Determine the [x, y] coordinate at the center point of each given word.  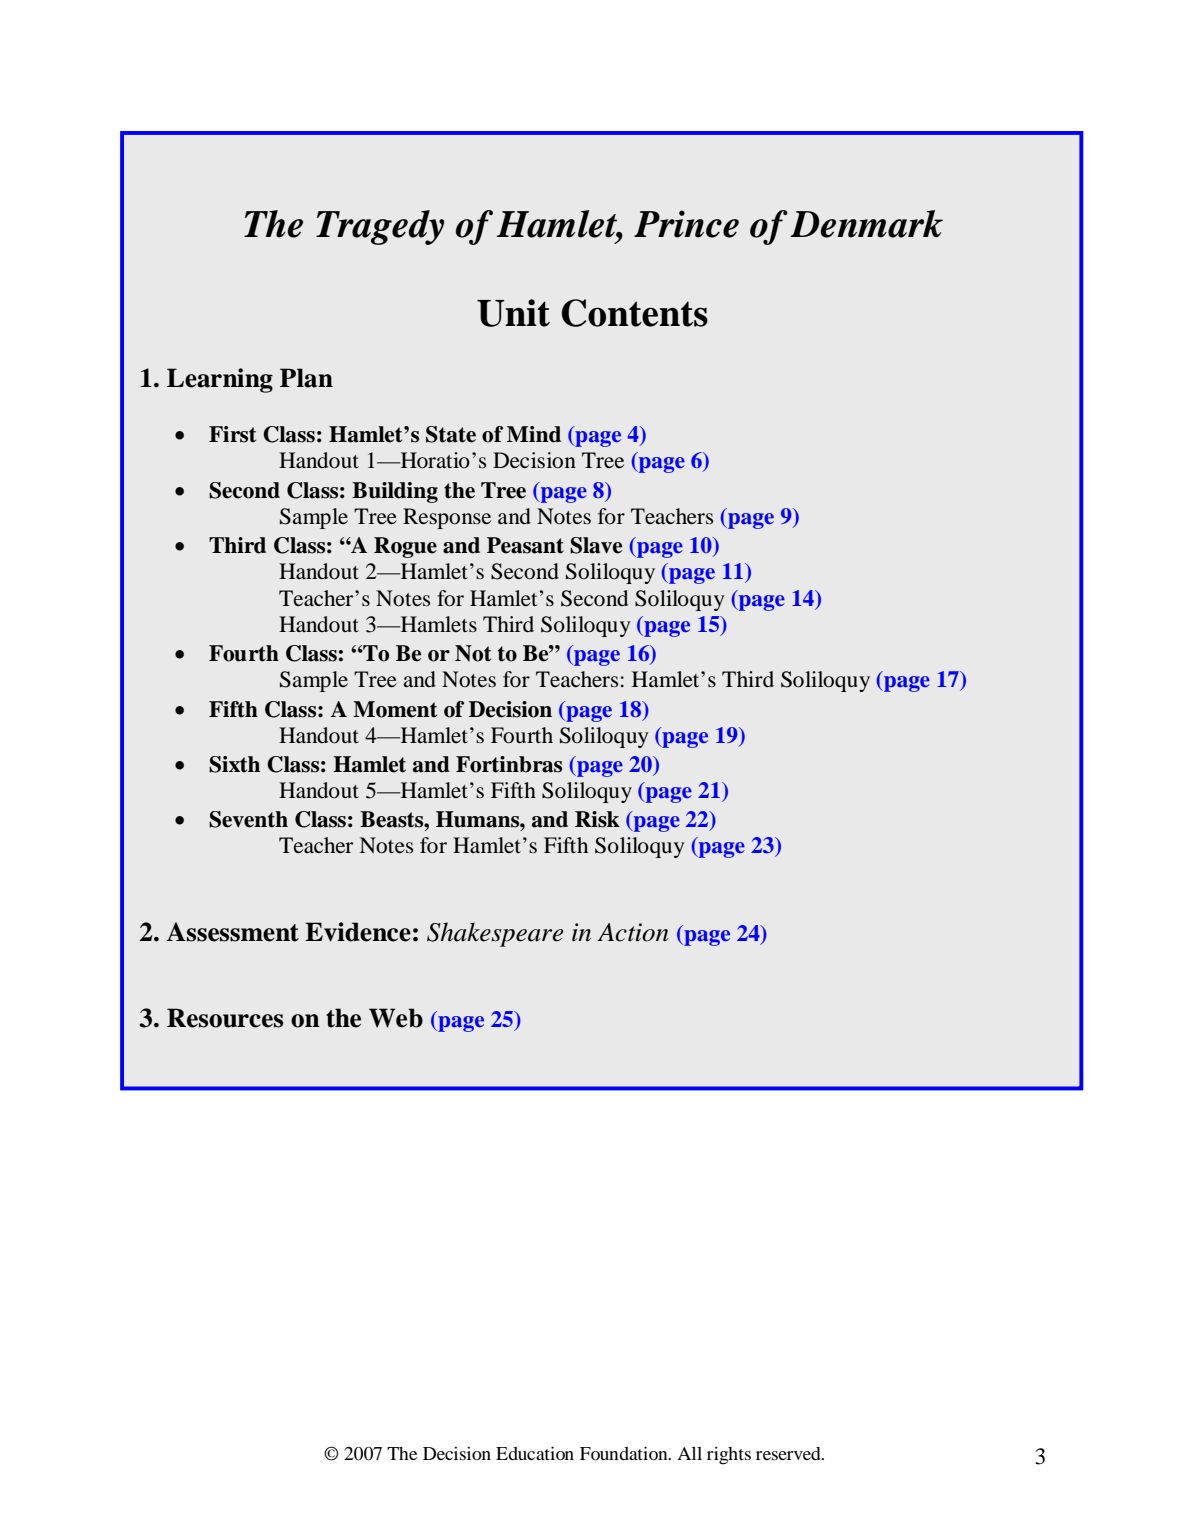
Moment [395, 709]
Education [535, 1453]
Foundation [625, 1453]
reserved [789, 1453]
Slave [596, 545]
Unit [513, 313]
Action [633, 932]
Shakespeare [495, 934]
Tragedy [380, 227]
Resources [225, 1018]
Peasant [525, 545]
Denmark [866, 224]
